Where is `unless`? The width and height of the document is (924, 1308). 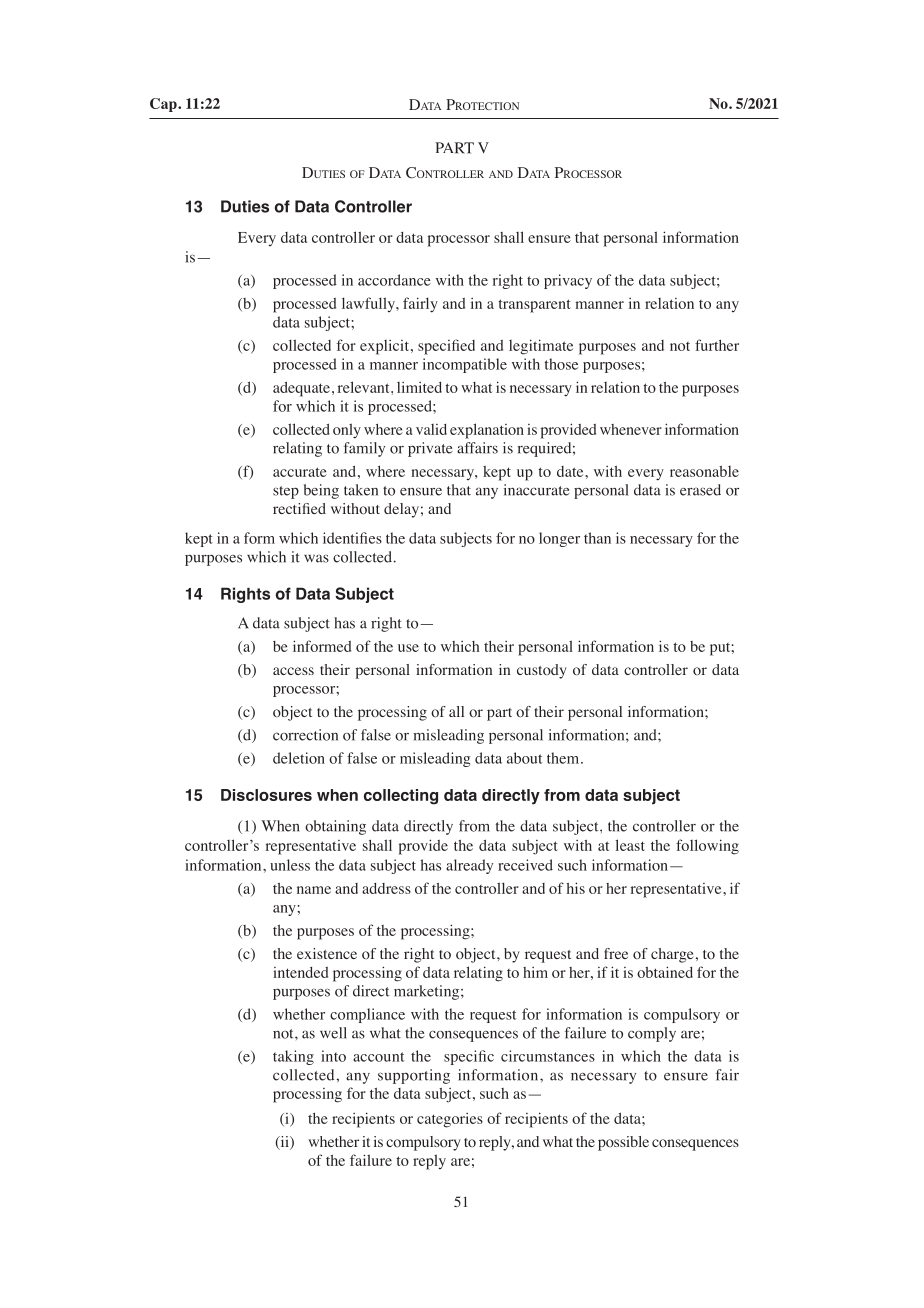
unless is located at coordinates (290, 865).
